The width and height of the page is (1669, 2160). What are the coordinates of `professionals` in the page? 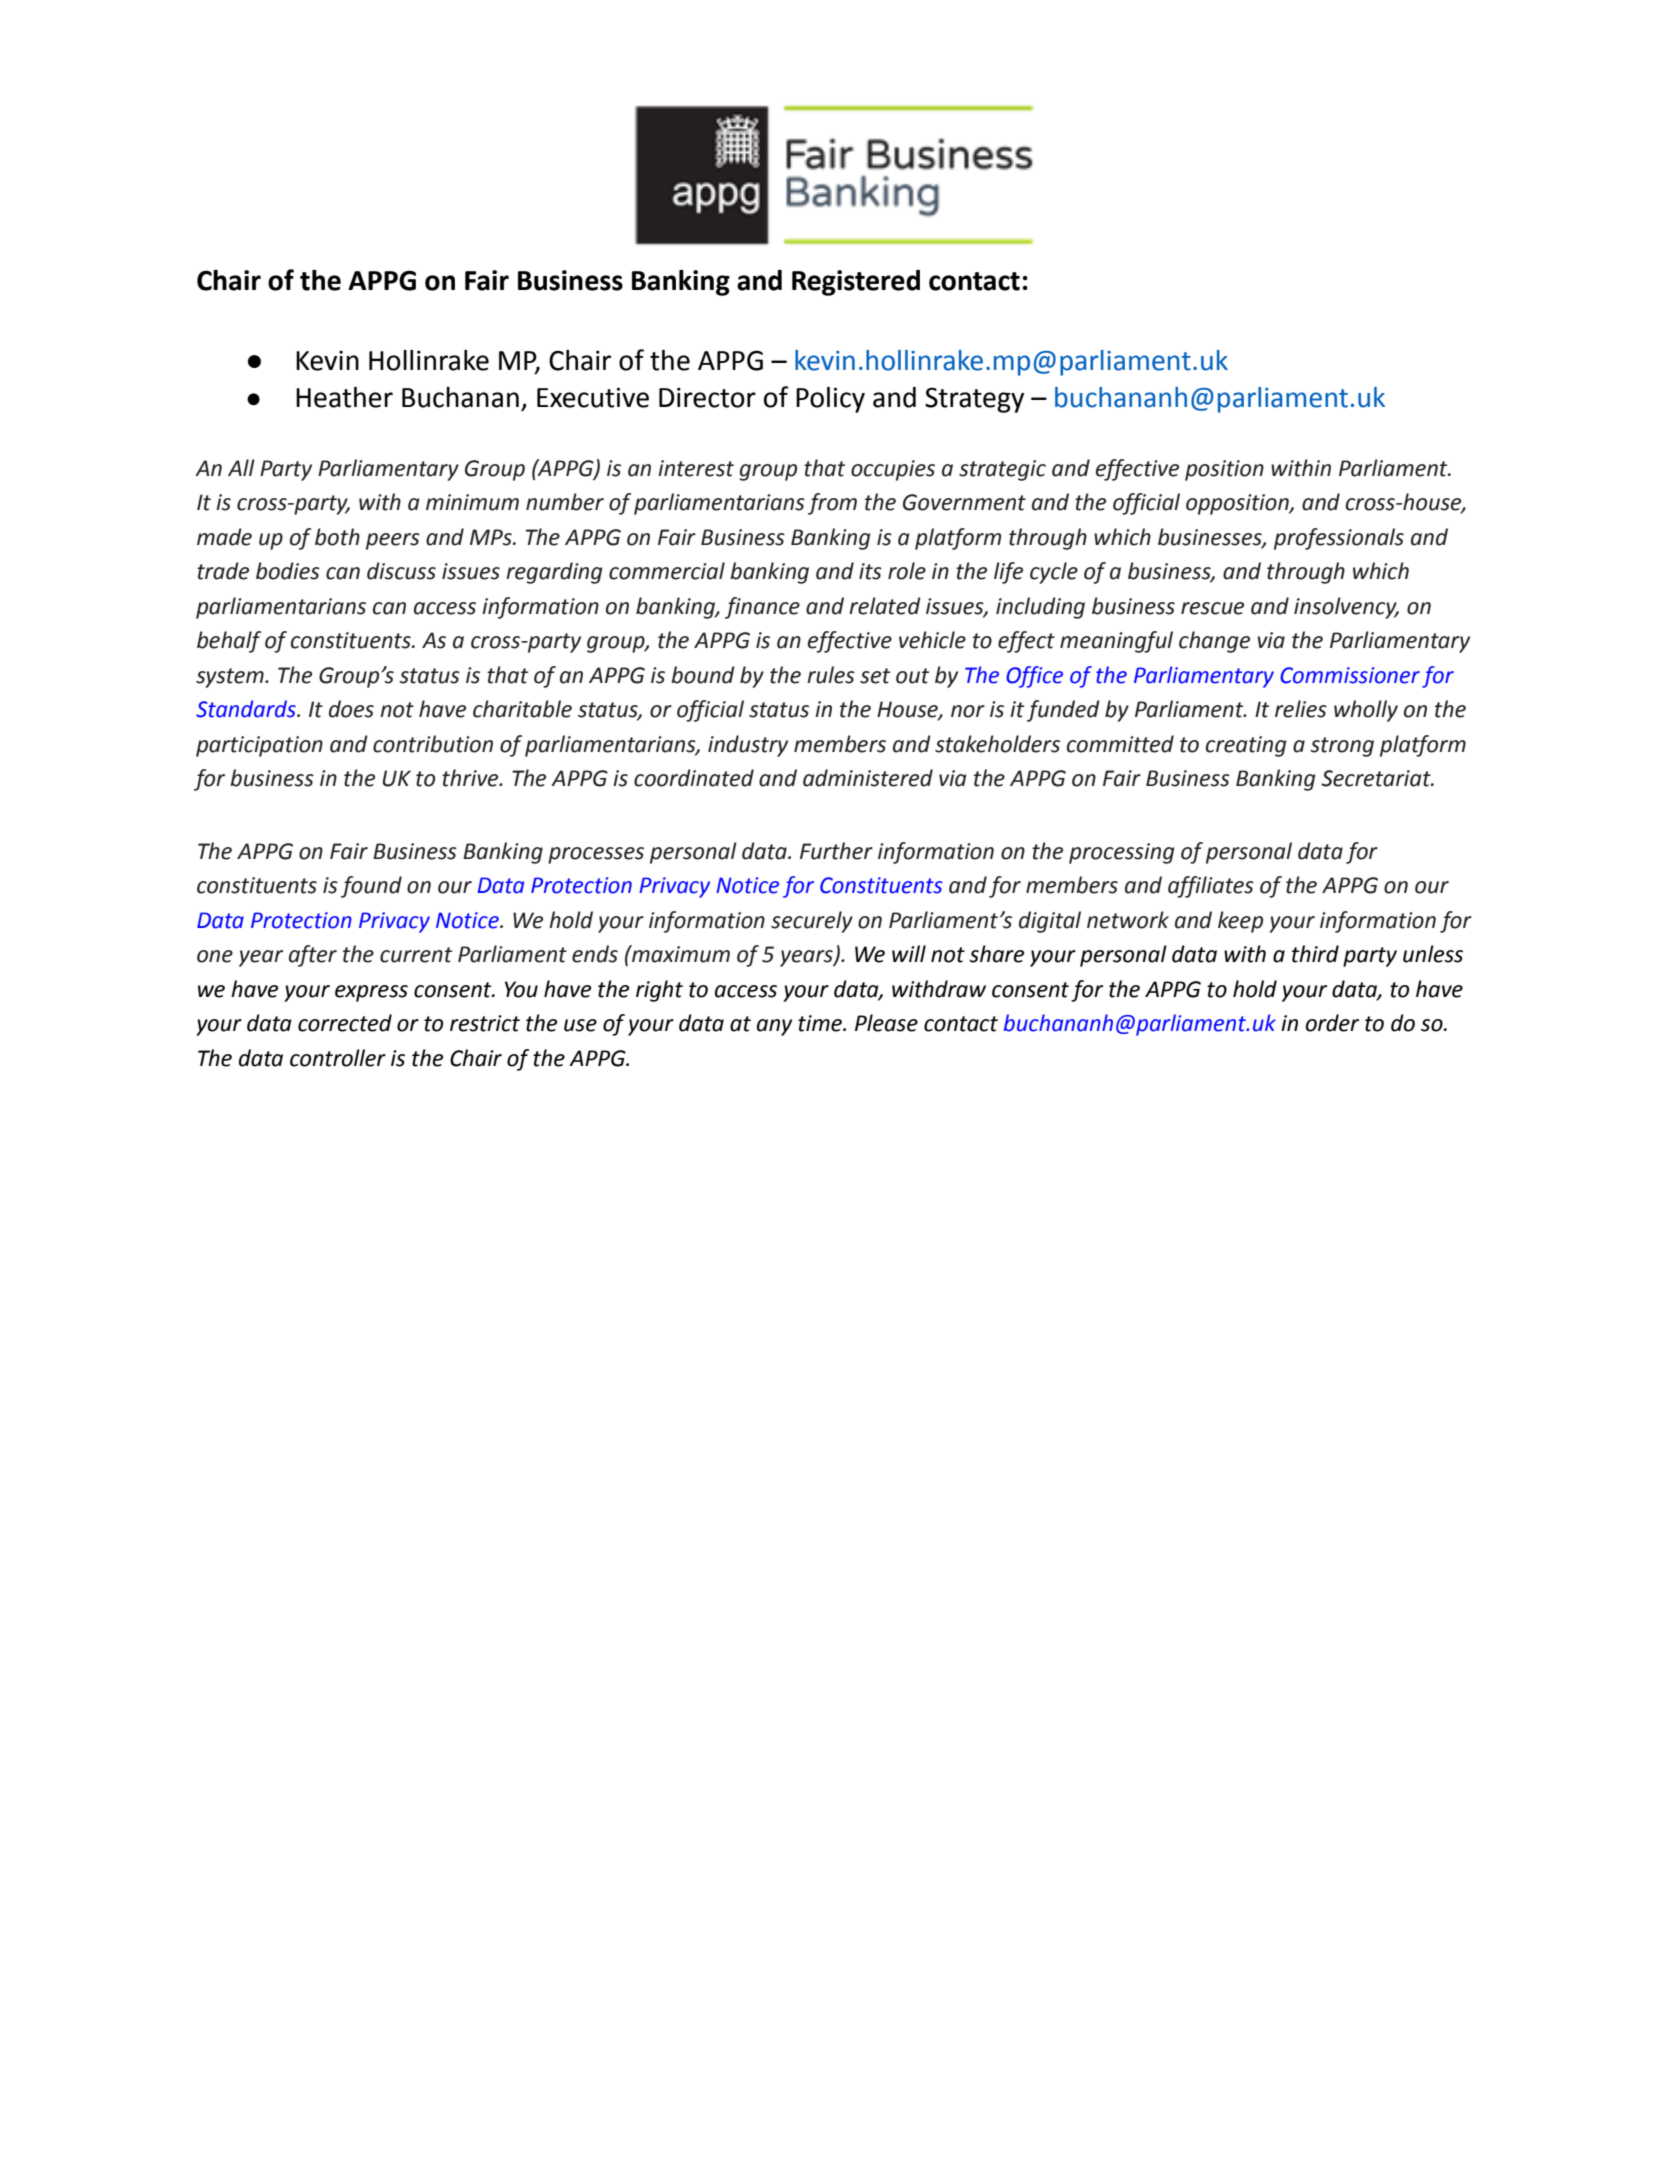 It's located at (1339, 539).
